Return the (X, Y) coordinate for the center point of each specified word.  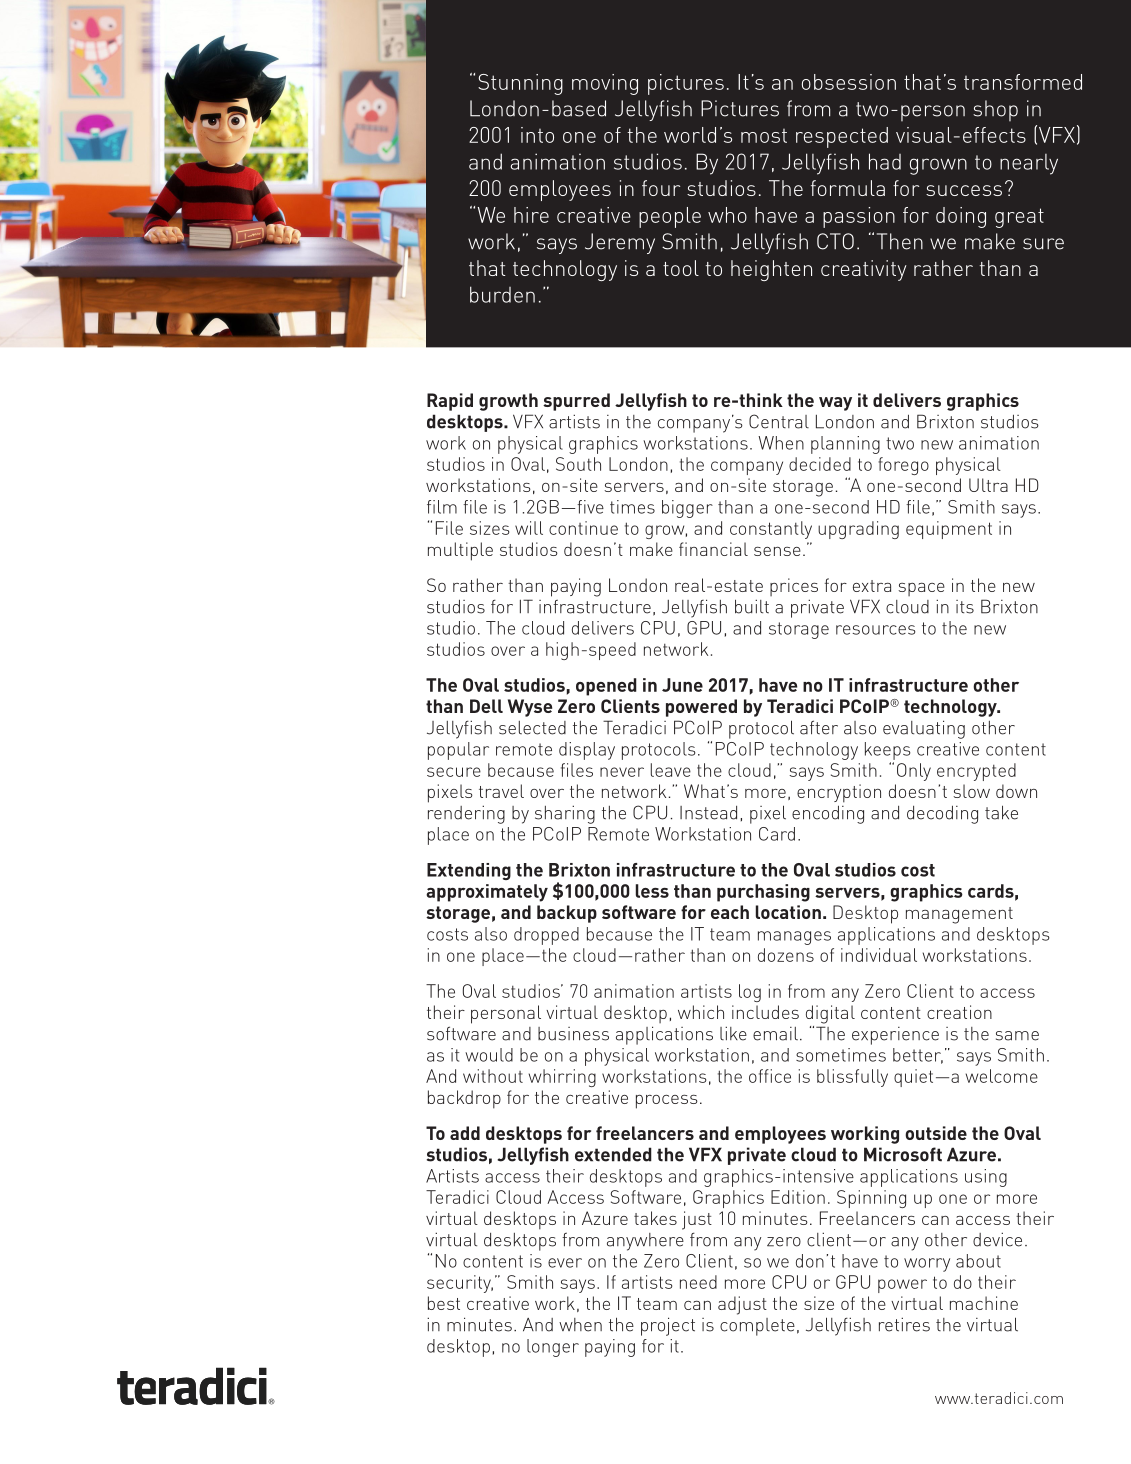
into (537, 135)
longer (553, 1348)
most (764, 136)
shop (995, 110)
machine (984, 1303)
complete (757, 1327)
